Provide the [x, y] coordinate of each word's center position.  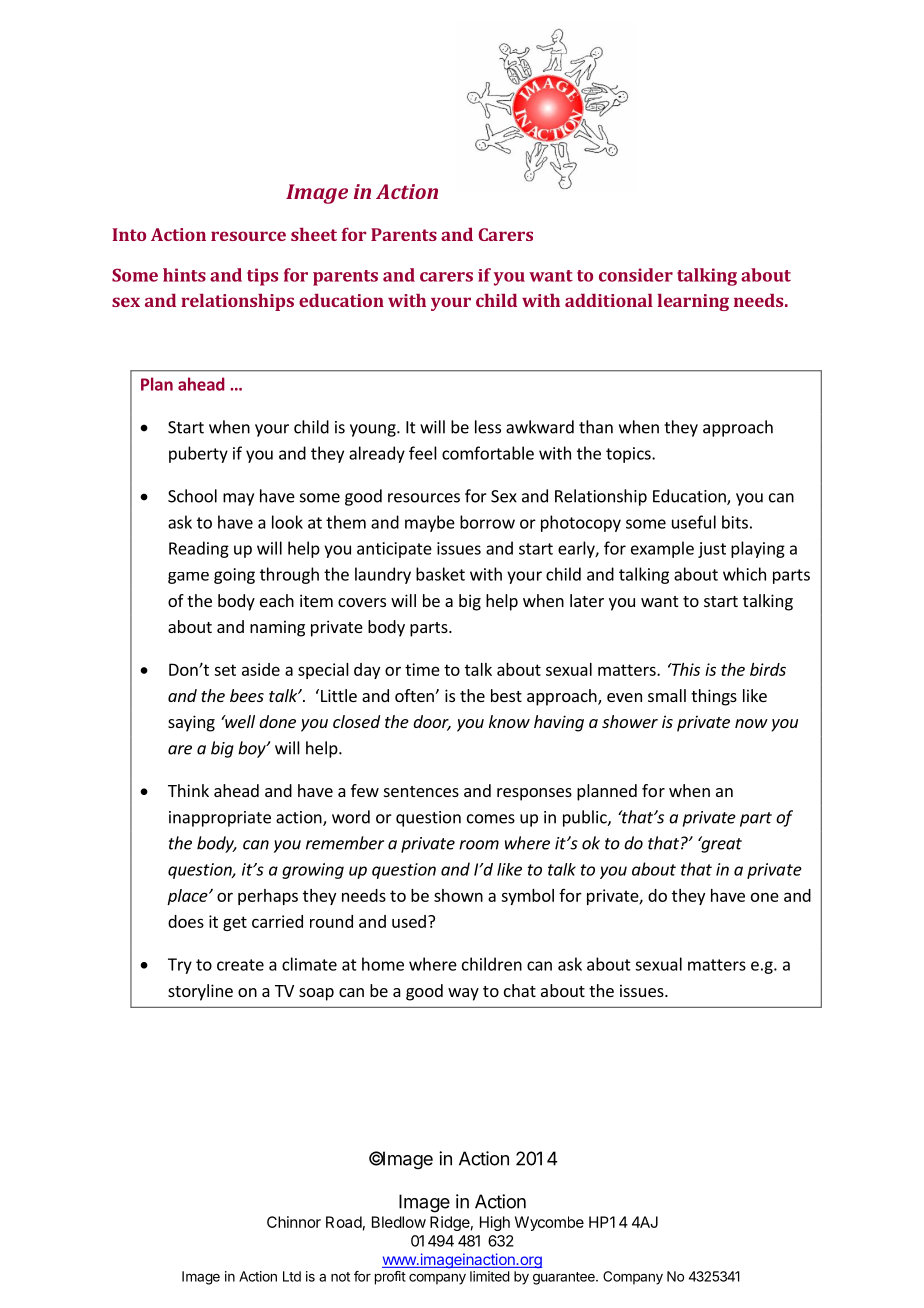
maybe [430, 523]
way [463, 994]
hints [184, 275]
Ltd [292, 1276]
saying [191, 723]
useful [694, 522]
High [495, 1223]
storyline [200, 992]
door [432, 723]
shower [630, 721]
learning [693, 302]
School [192, 496]
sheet [314, 234]
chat [520, 990]
